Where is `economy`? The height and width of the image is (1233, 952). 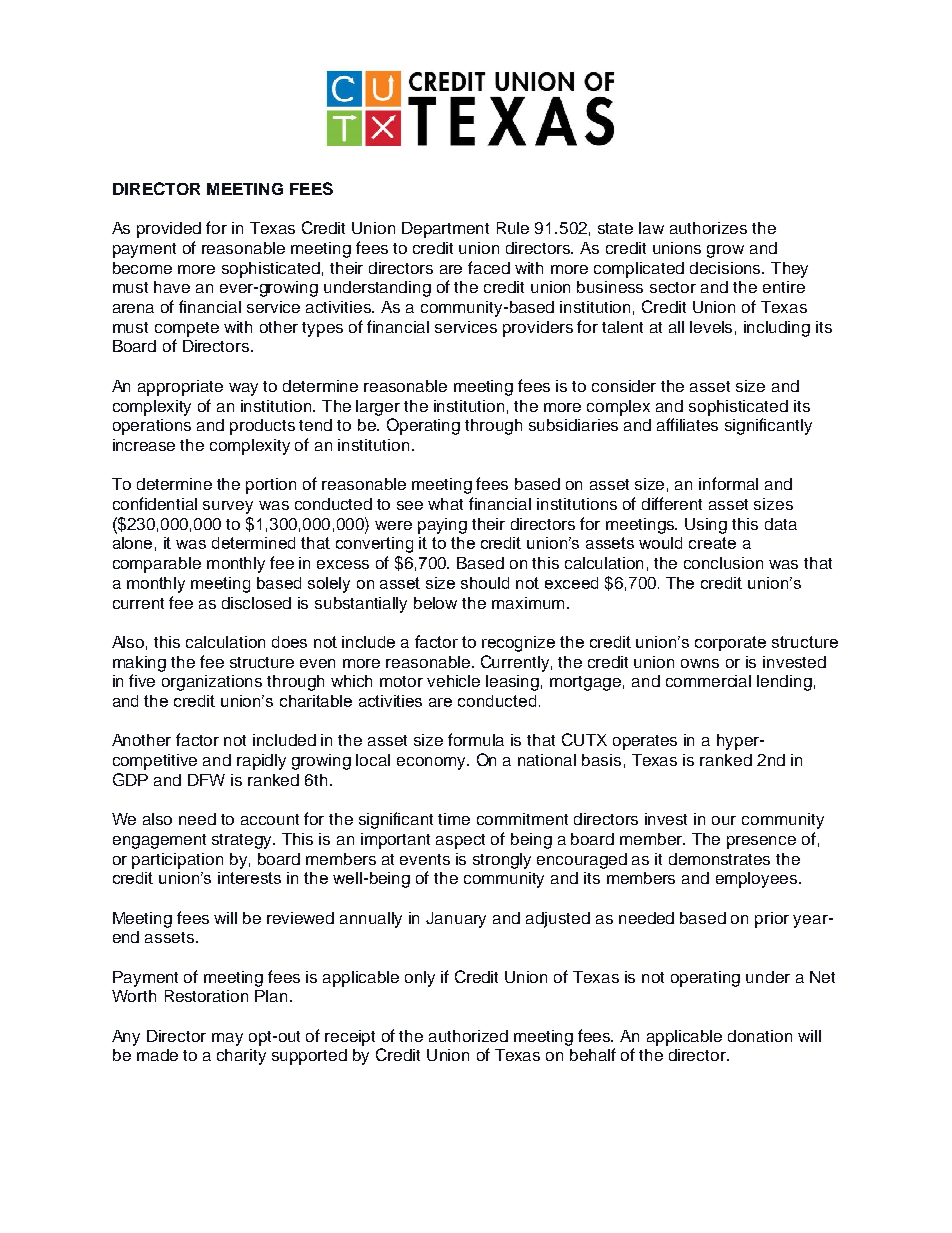 economy is located at coordinates (432, 763).
